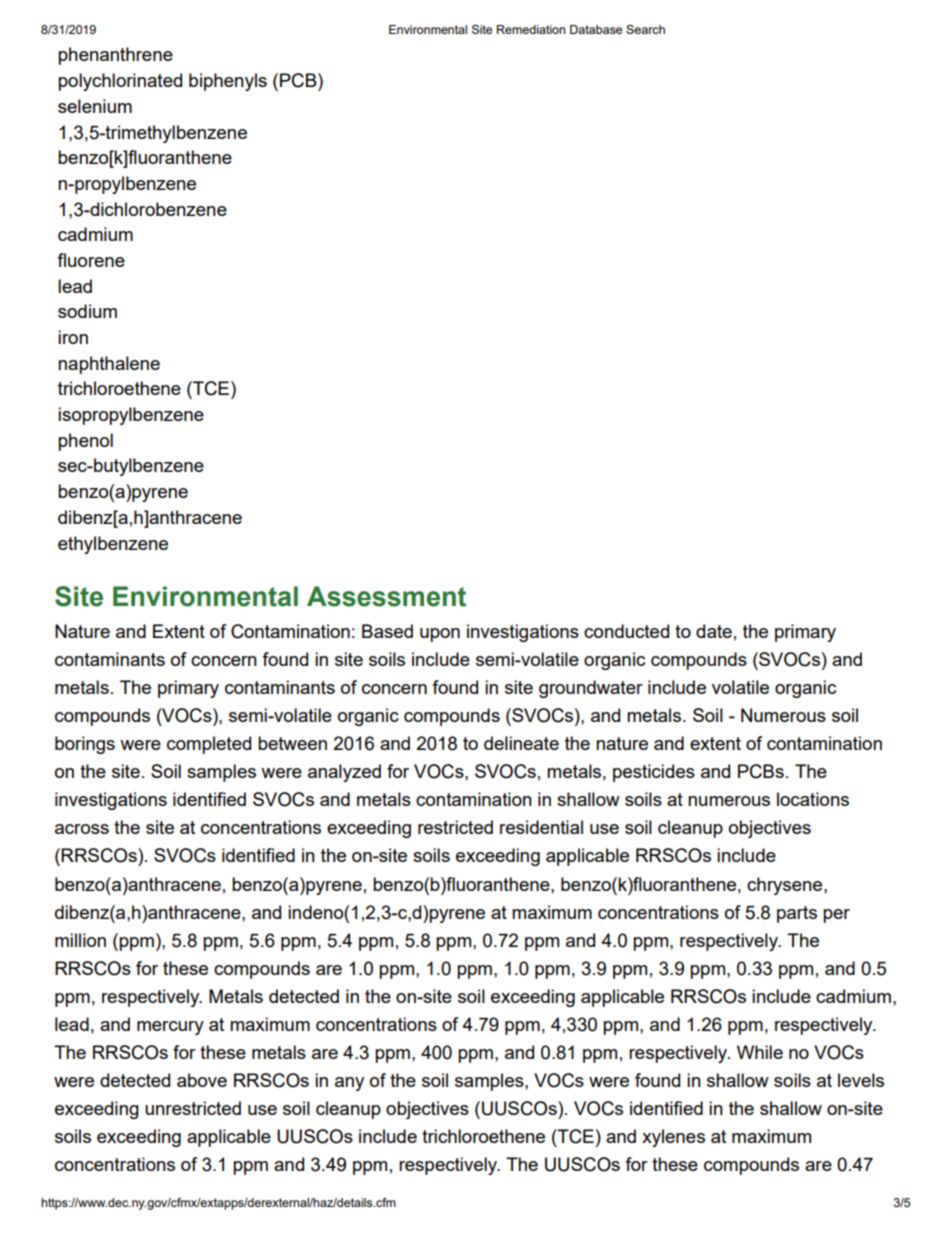  What do you see at coordinates (209, 745) in the image?
I see `completed` at bounding box center [209, 745].
